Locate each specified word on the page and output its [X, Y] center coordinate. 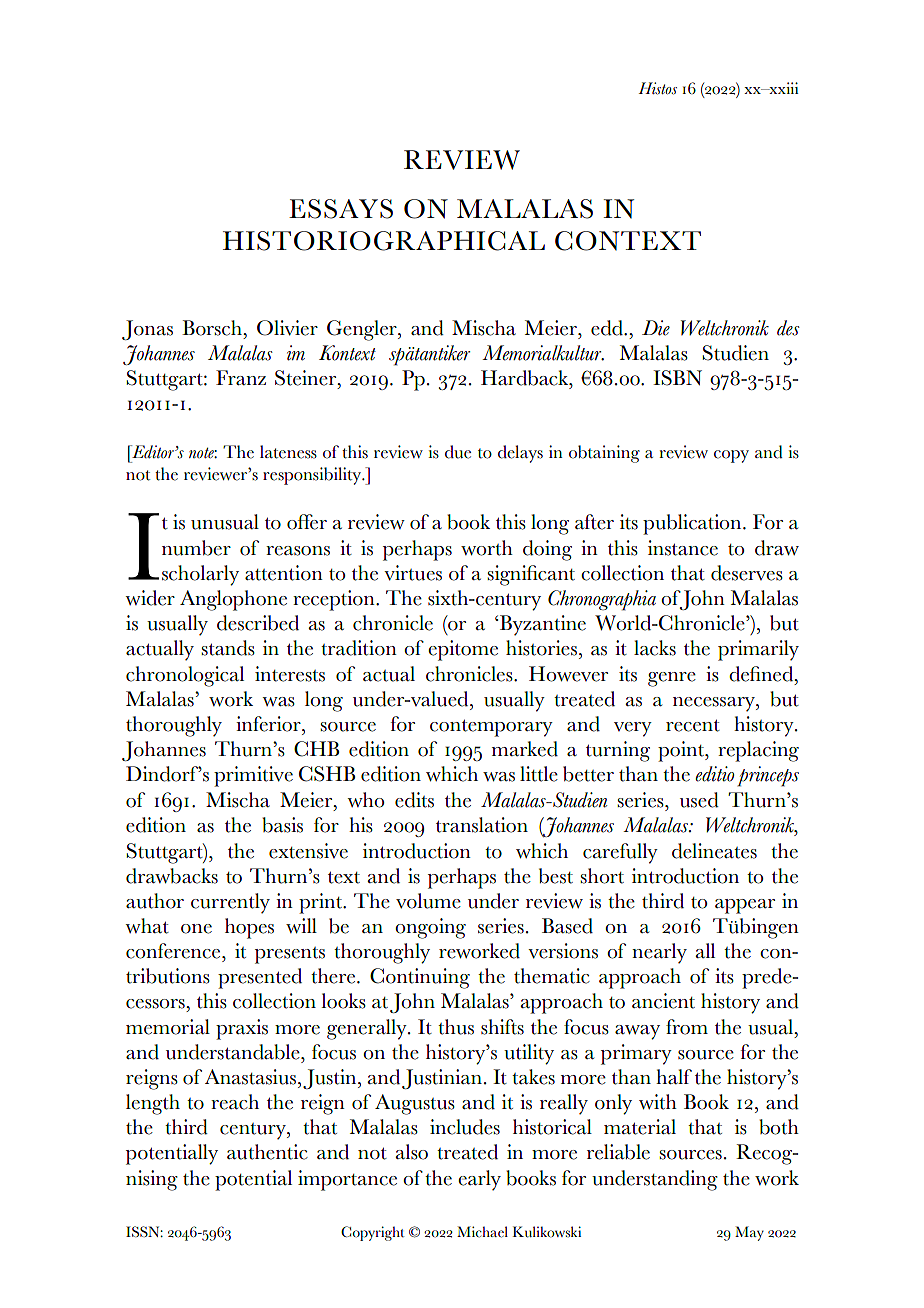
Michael [482, 1232]
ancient [663, 1001]
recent [693, 725]
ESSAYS [341, 209]
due [458, 452]
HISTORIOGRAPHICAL [384, 241]
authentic [267, 1152]
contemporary [491, 728]
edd [608, 328]
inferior [269, 724]
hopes [249, 928]
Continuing [420, 978]
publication [693, 524]
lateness [288, 452]
